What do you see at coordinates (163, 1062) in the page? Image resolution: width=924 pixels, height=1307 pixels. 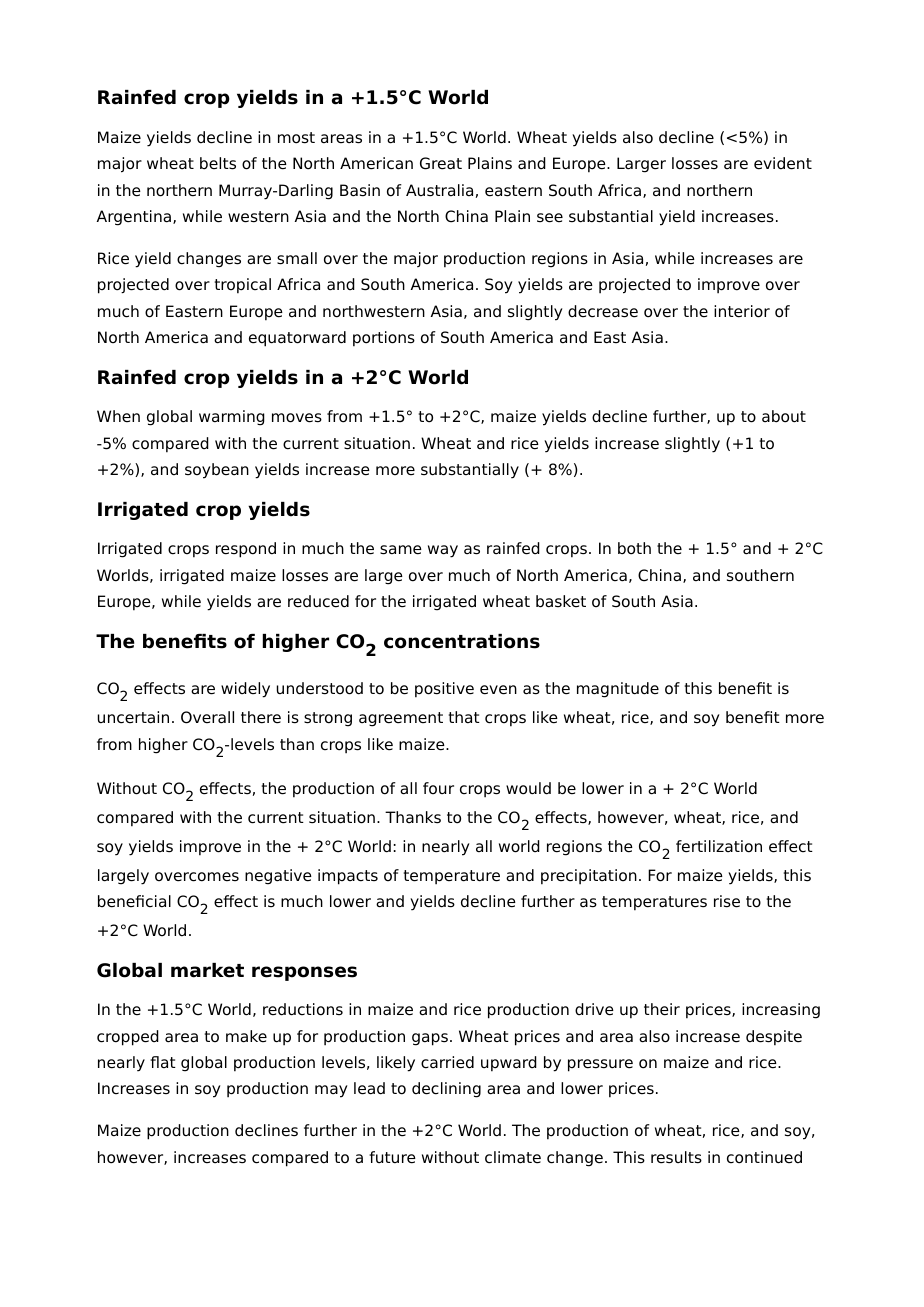 I see `flat` at bounding box center [163, 1062].
